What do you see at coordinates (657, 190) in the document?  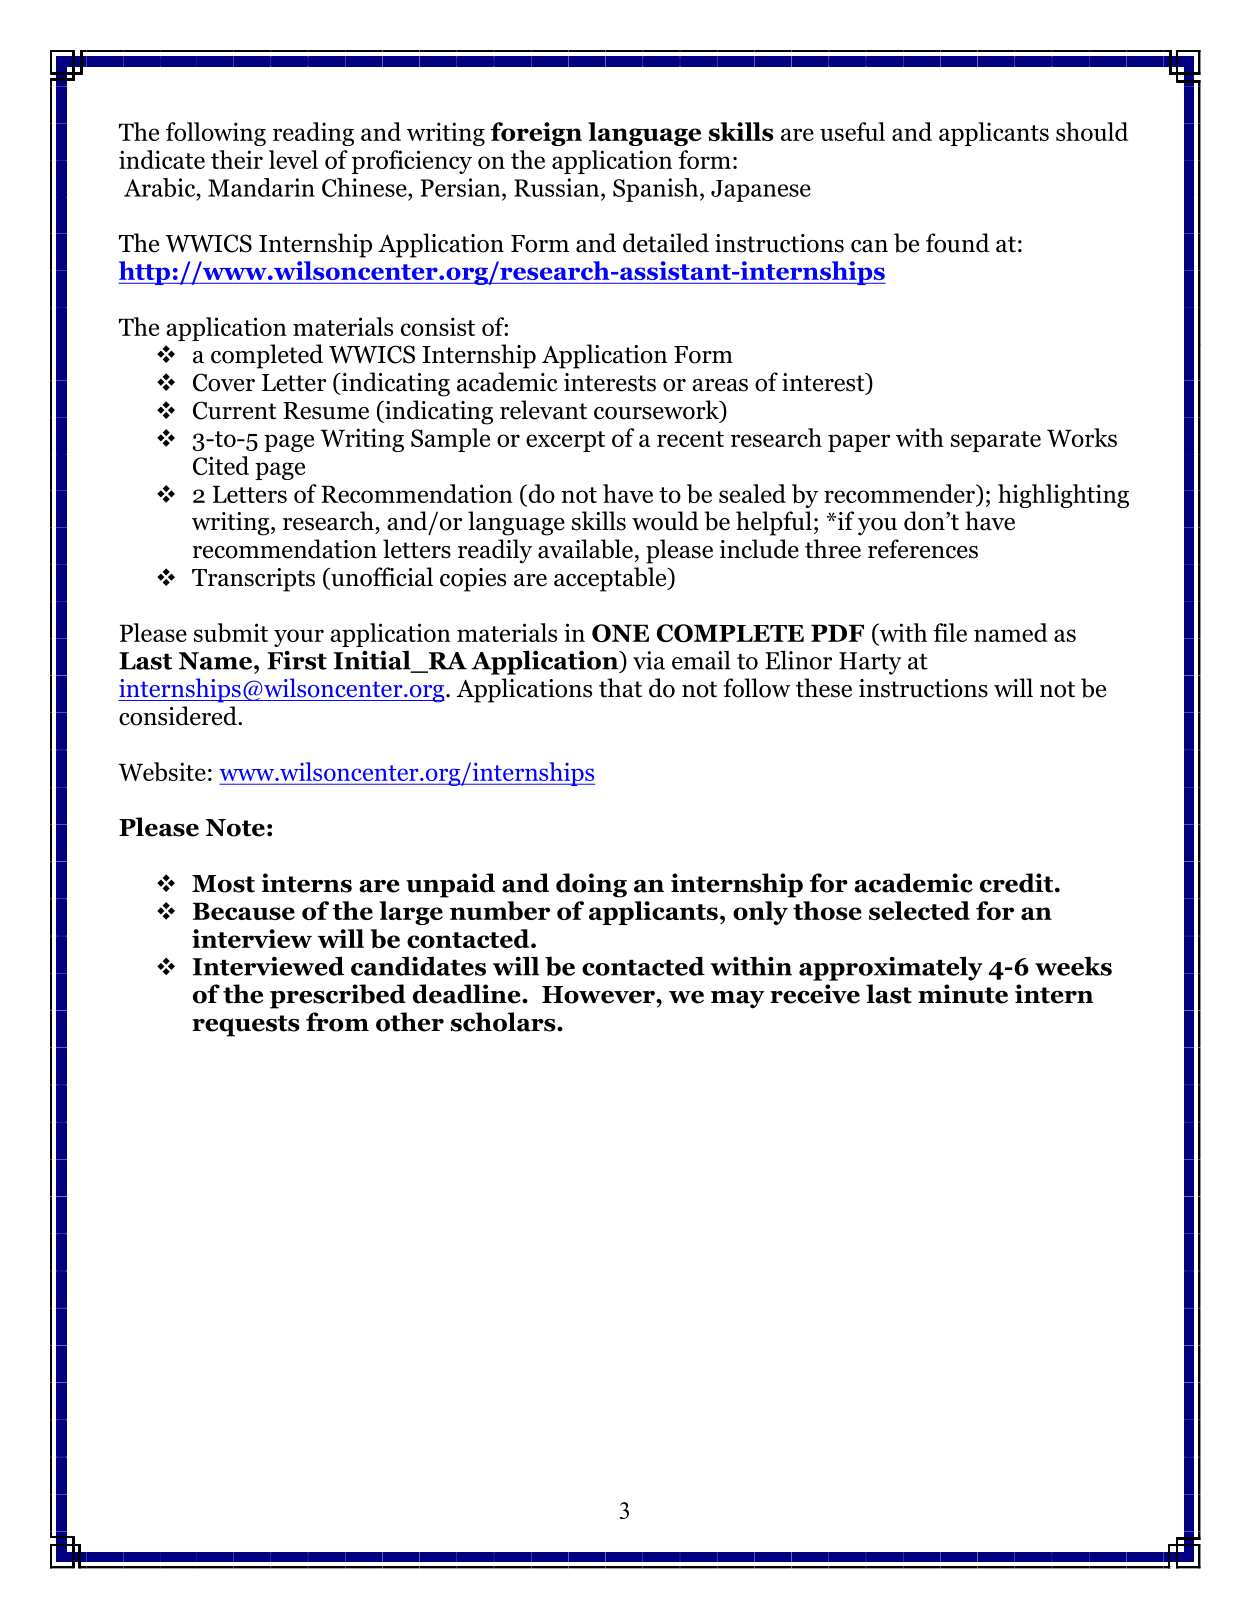 I see `Spanish` at bounding box center [657, 190].
